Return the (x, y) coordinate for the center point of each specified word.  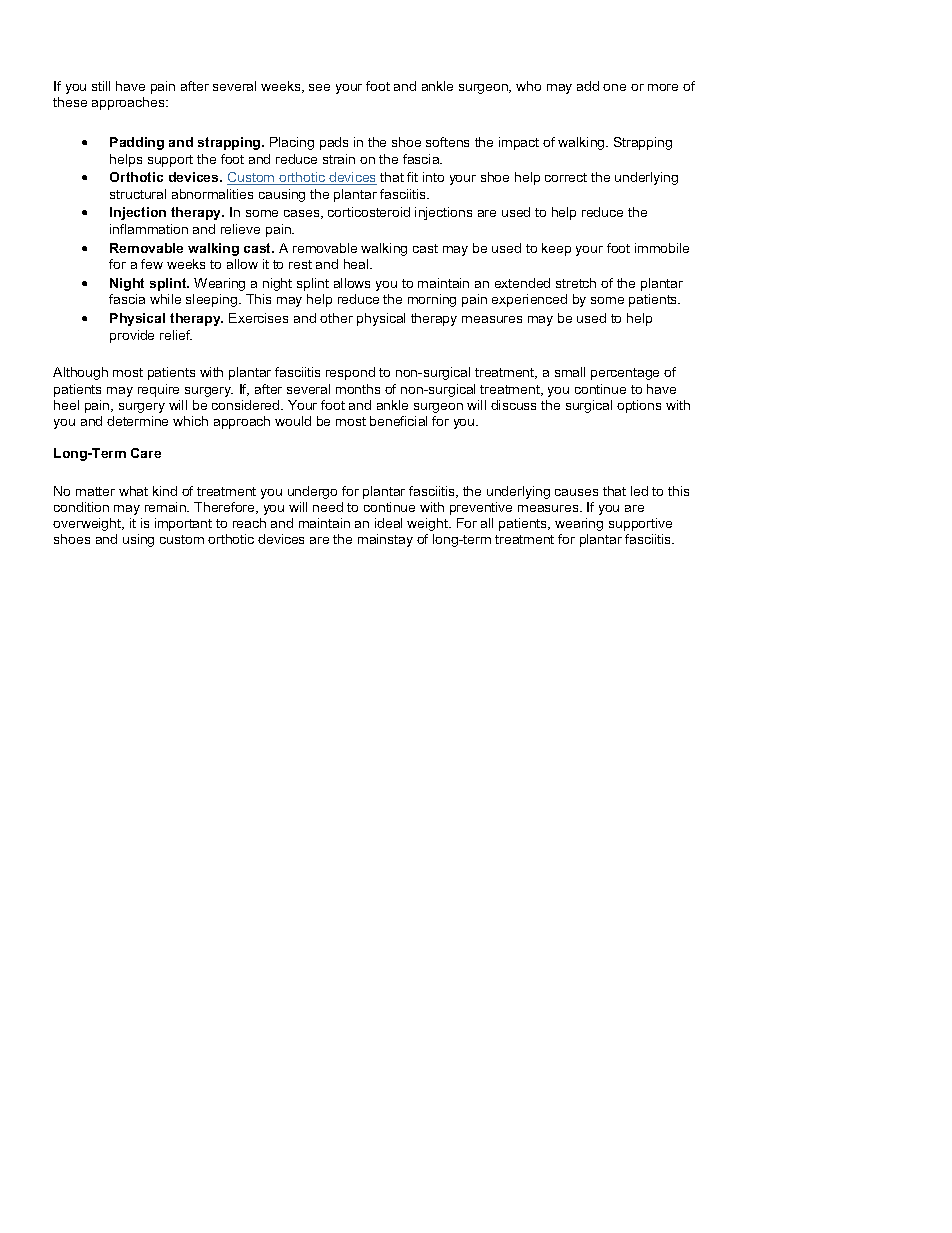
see (319, 87)
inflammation (149, 229)
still (101, 86)
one (614, 87)
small (570, 372)
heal (357, 264)
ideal (388, 523)
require (158, 390)
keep (556, 249)
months (358, 389)
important (183, 524)
